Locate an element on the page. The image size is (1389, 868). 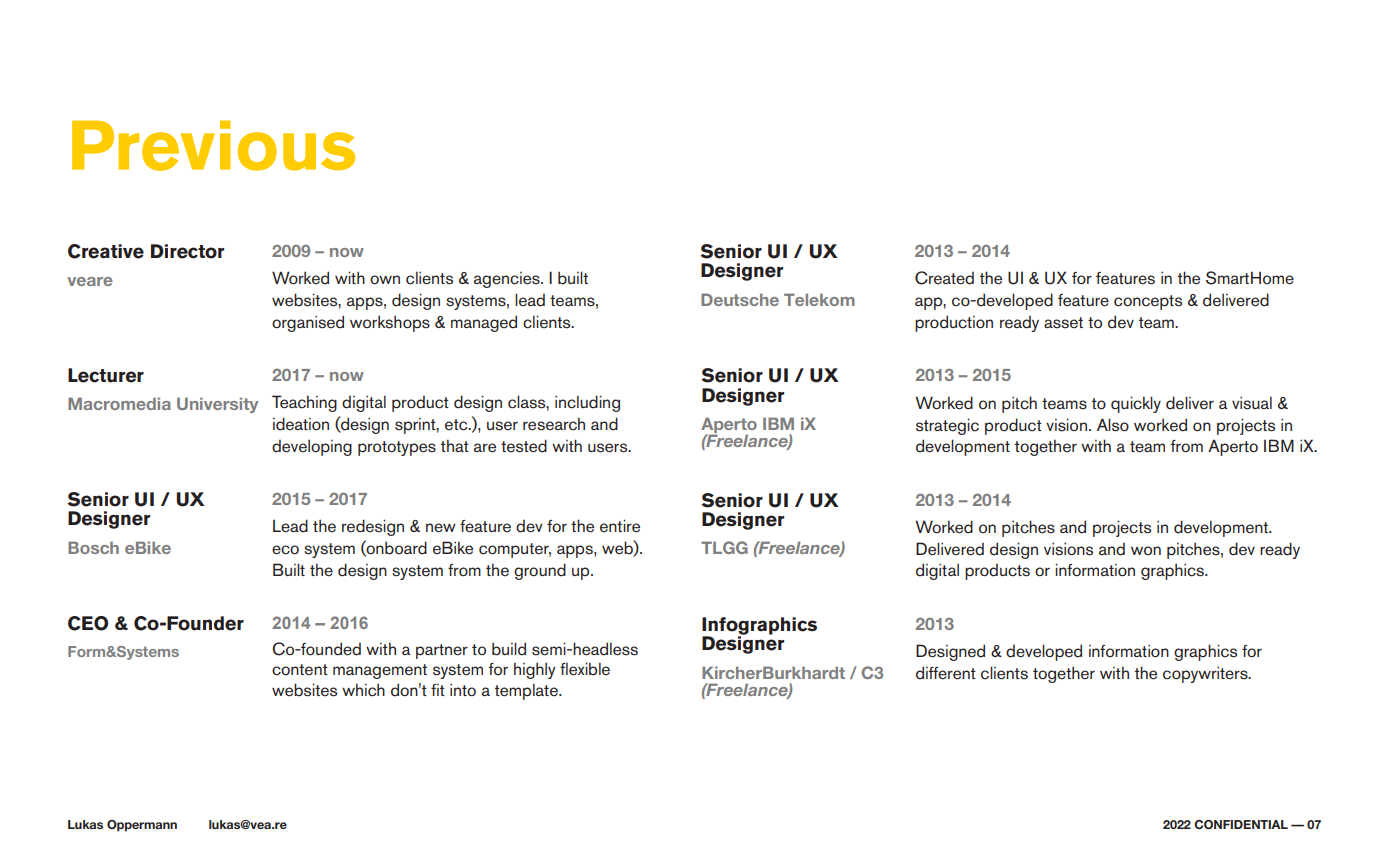
Created is located at coordinates (944, 278).
